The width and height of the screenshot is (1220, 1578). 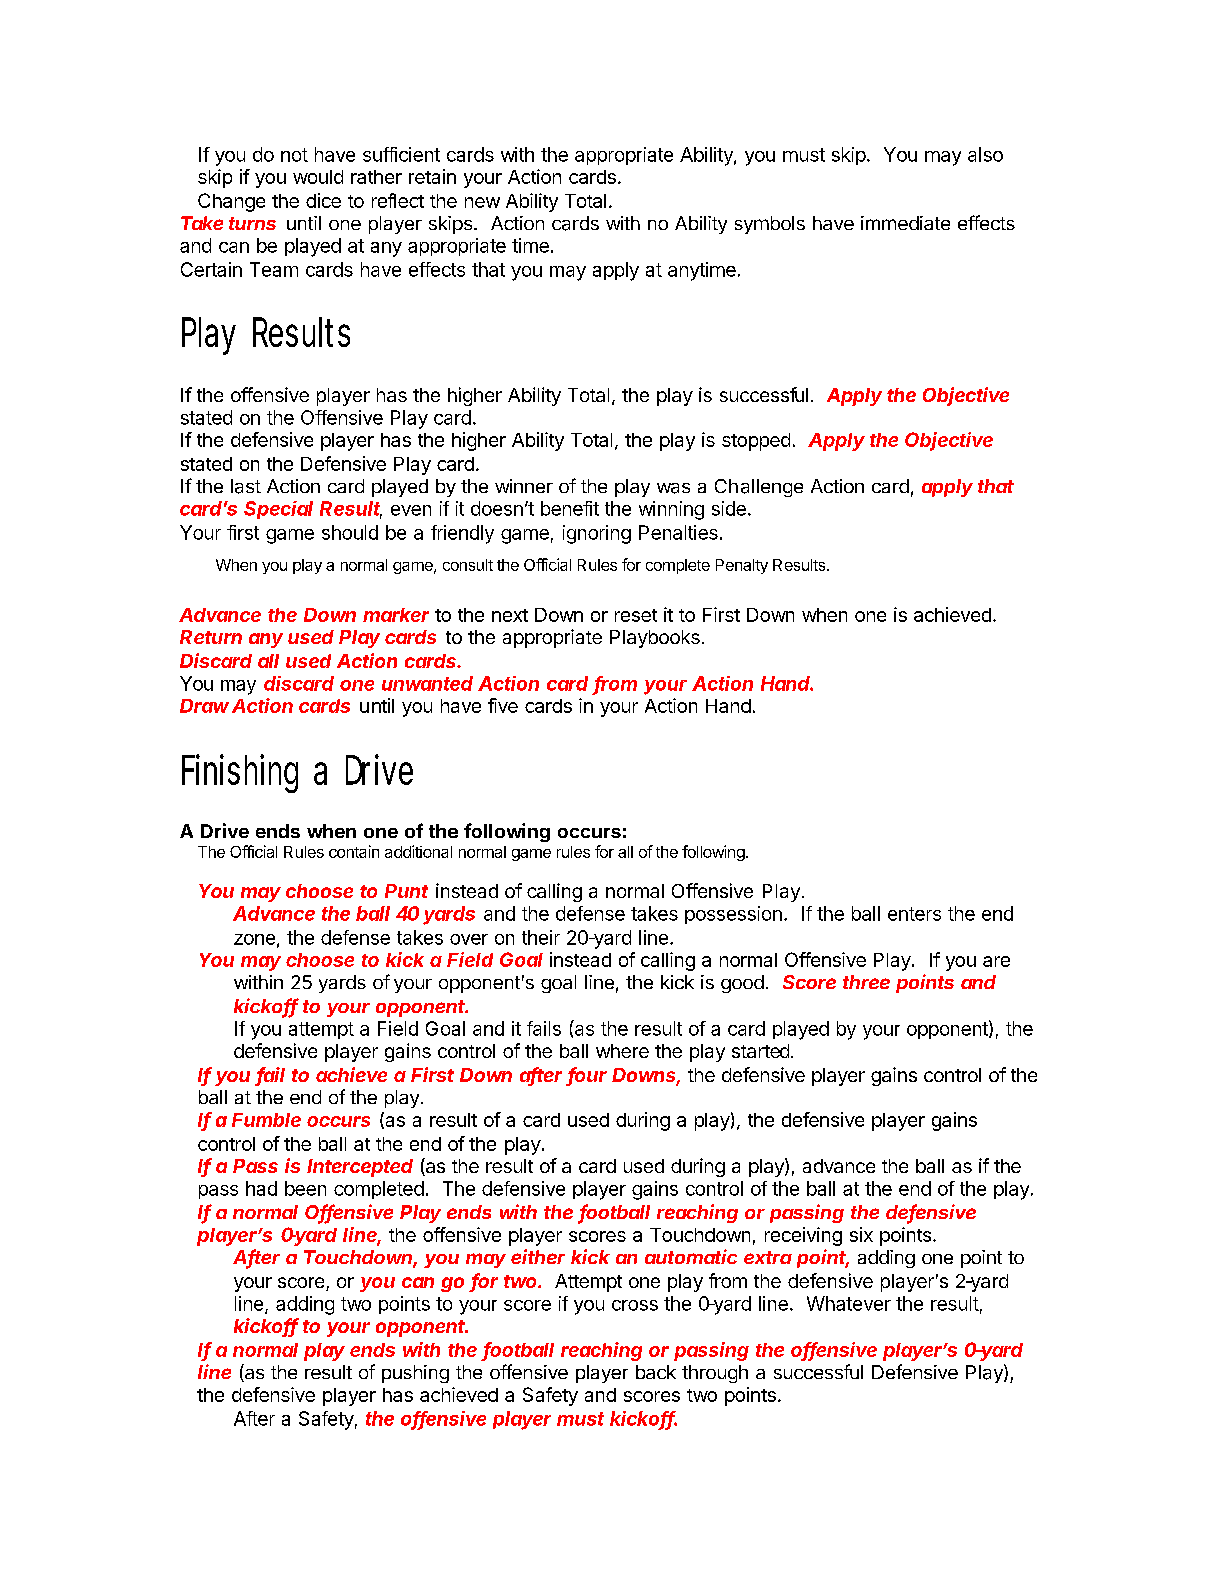 I want to click on pushing, so click(x=415, y=1374).
